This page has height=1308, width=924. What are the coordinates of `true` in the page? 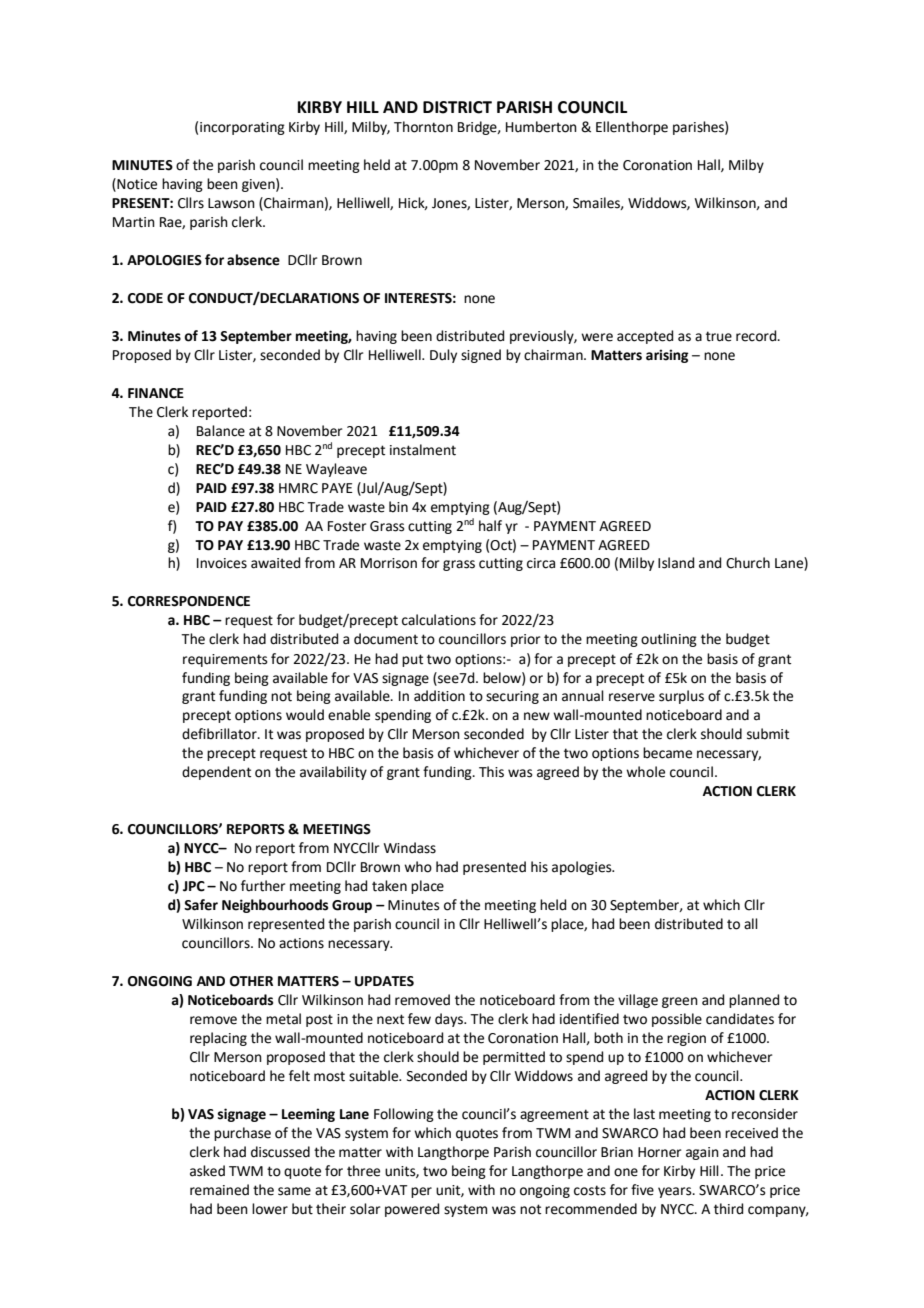 It's located at (719, 336).
